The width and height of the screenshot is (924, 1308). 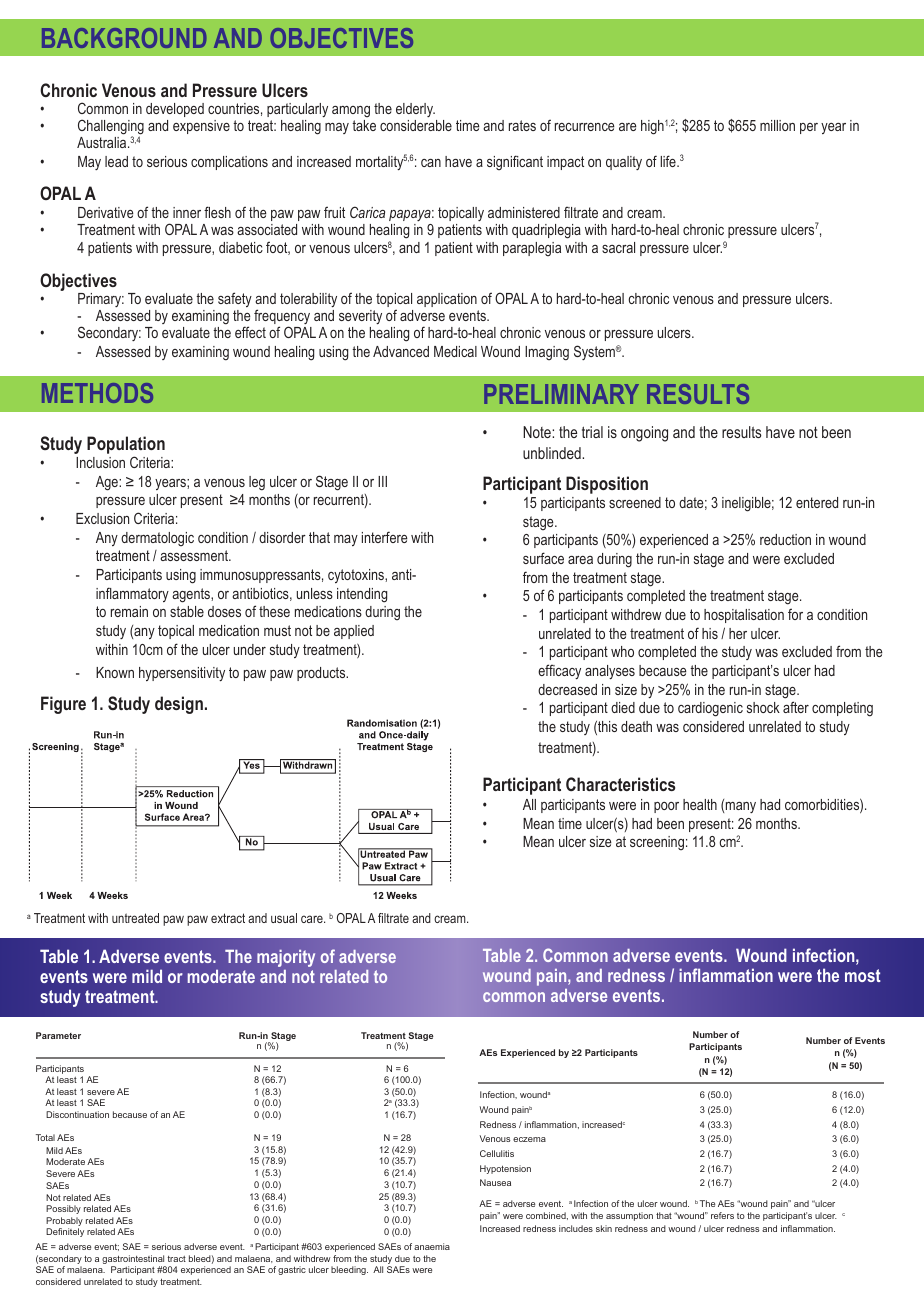 I want to click on million, so click(x=777, y=125).
